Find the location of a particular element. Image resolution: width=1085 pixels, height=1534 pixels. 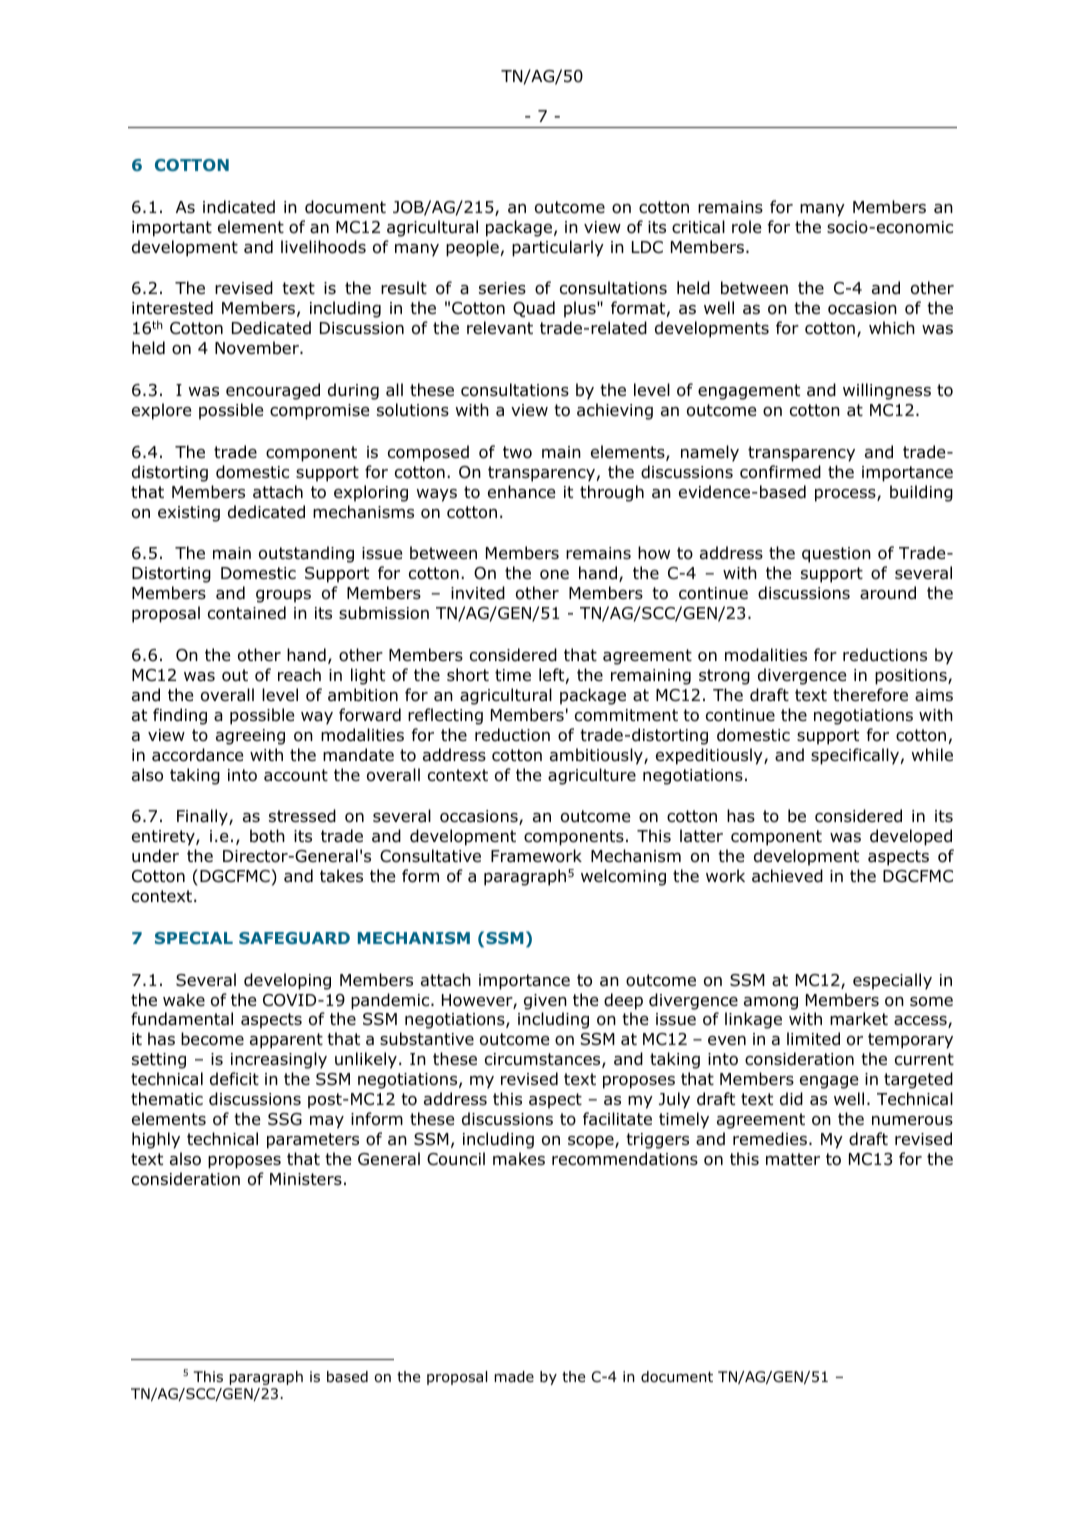

indicated is located at coordinates (239, 207).
